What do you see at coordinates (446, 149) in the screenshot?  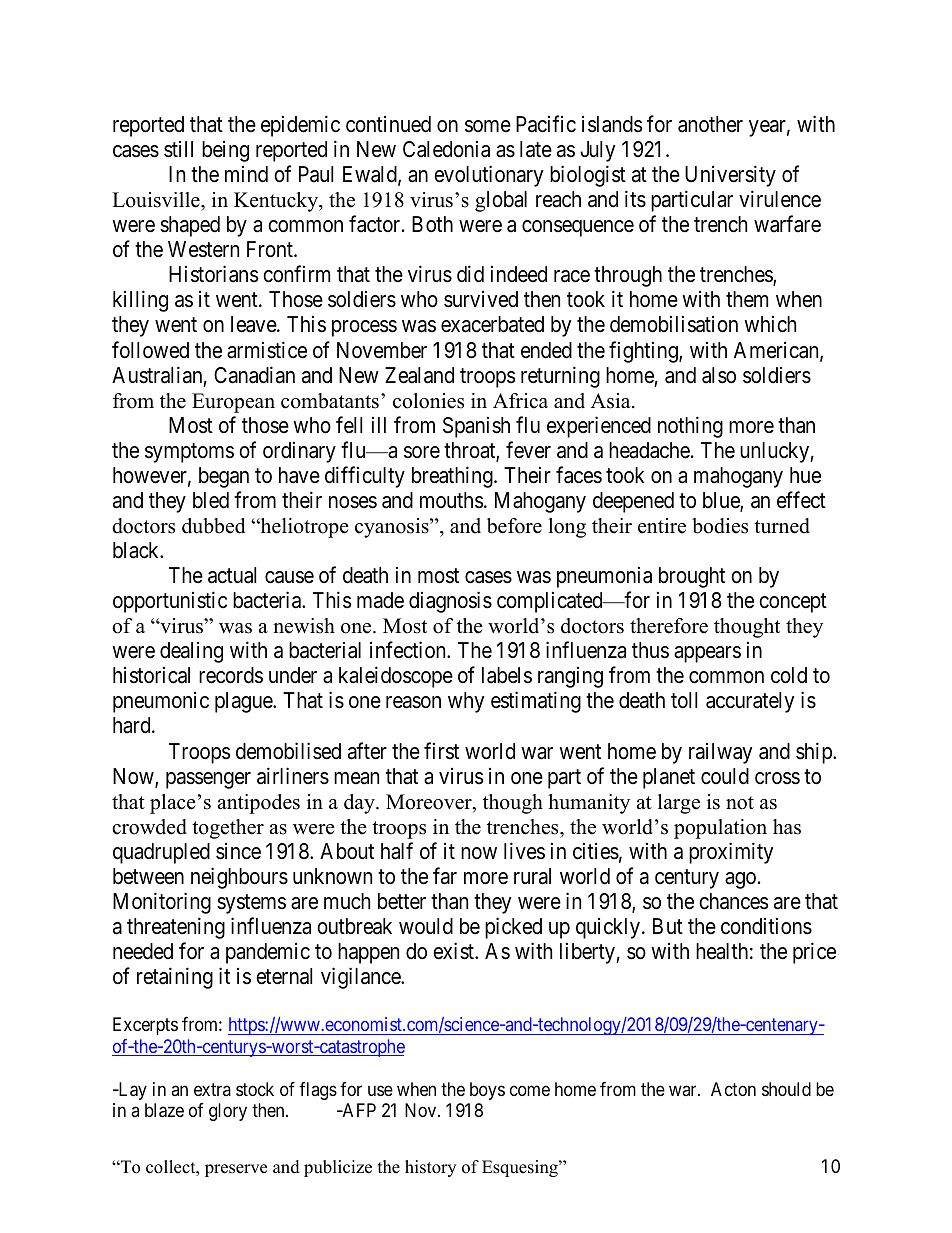 I see `Caledonia` at bounding box center [446, 149].
